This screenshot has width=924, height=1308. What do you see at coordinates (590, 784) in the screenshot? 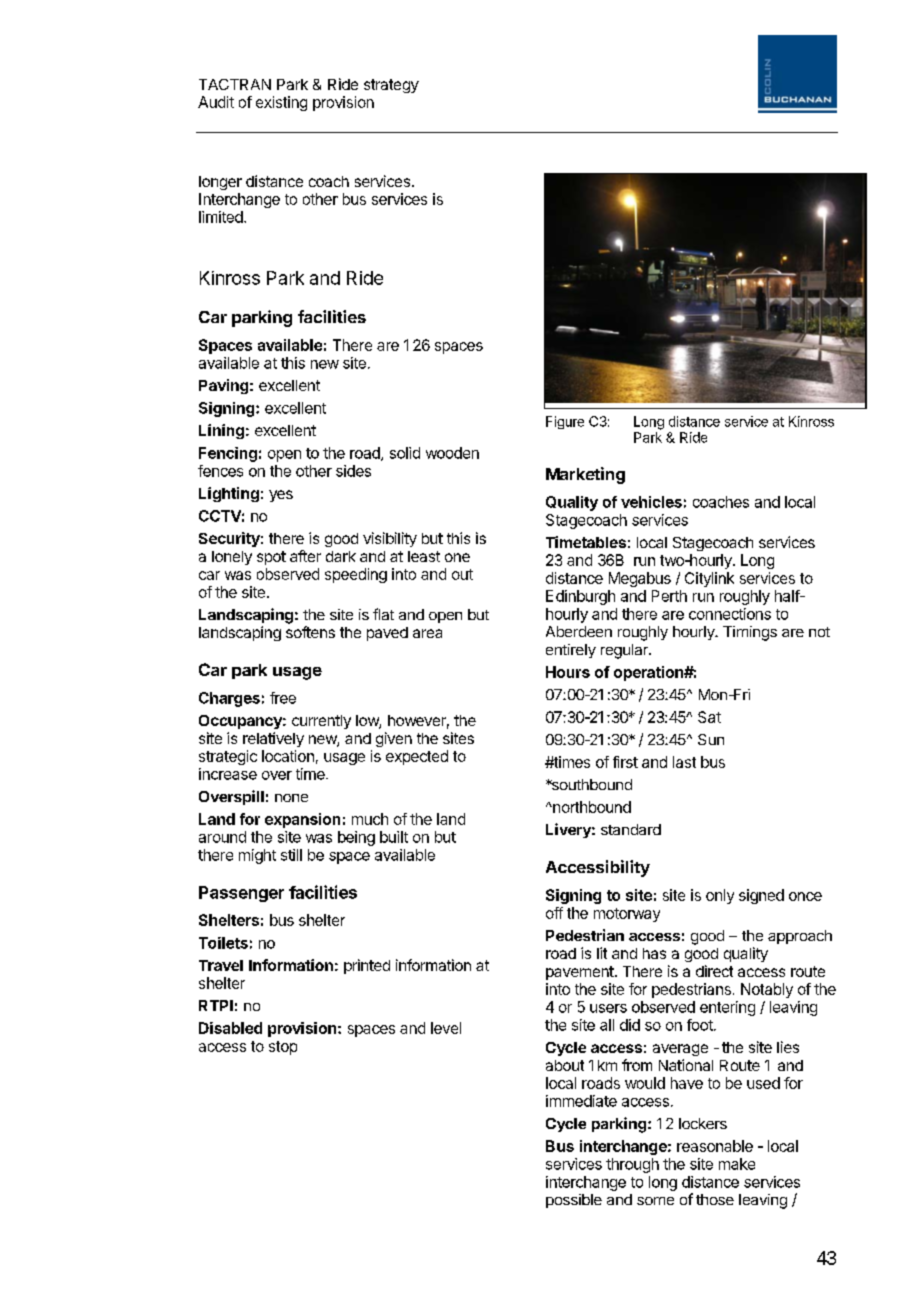
I see `southbound` at bounding box center [590, 784].
